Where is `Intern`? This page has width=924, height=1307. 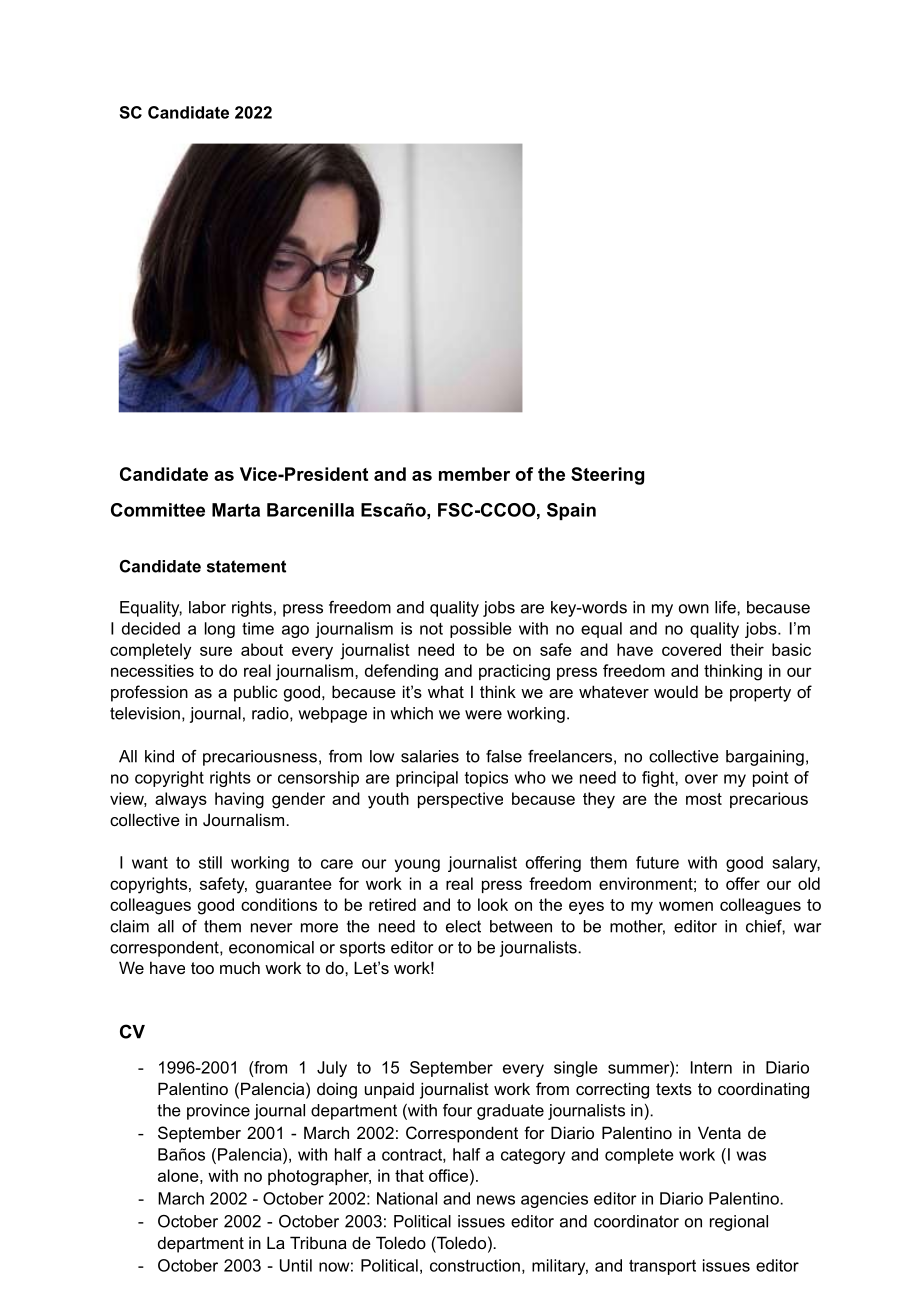 Intern is located at coordinates (711, 1067).
